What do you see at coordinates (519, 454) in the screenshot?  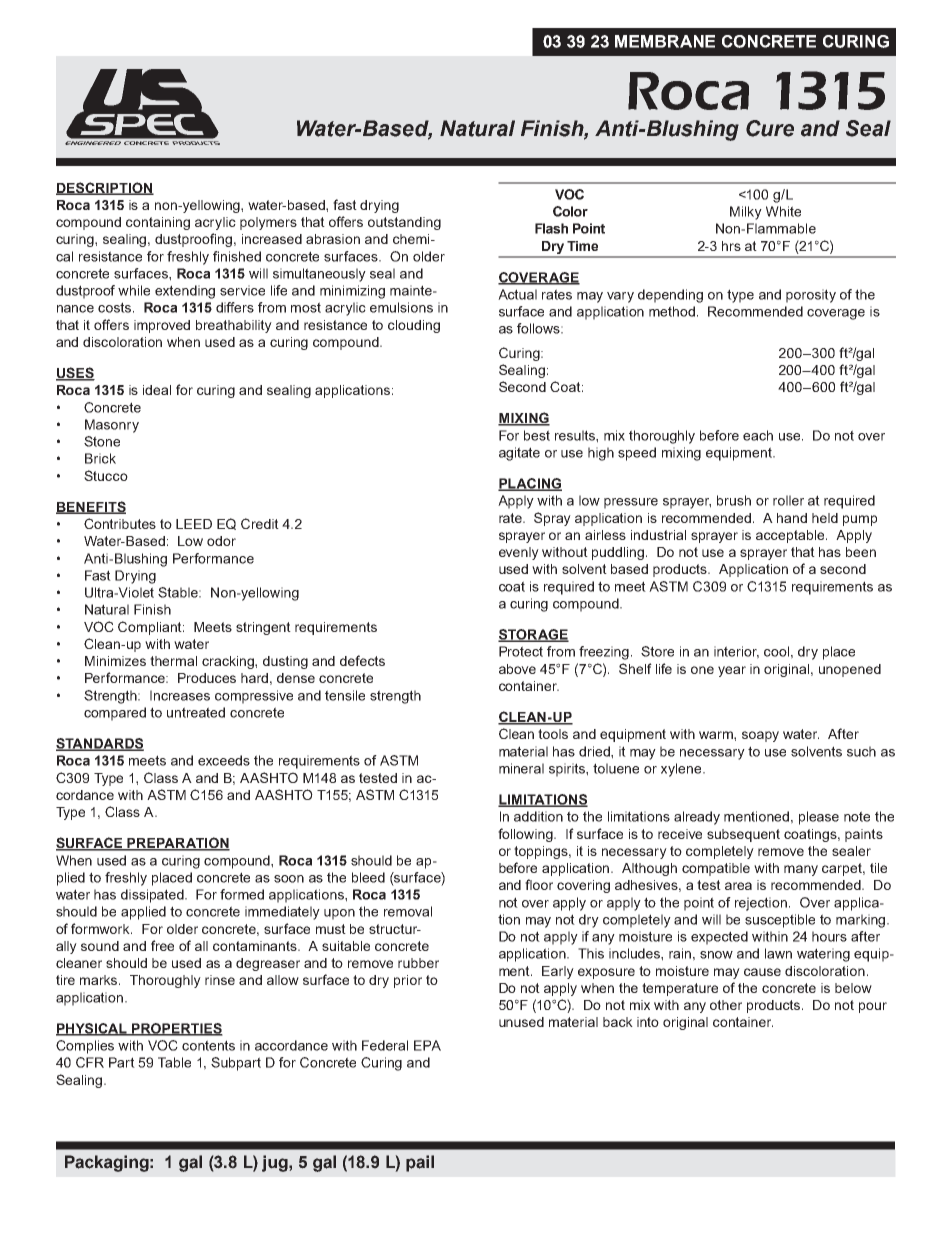 I see `agitate` at bounding box center [519, 454].
